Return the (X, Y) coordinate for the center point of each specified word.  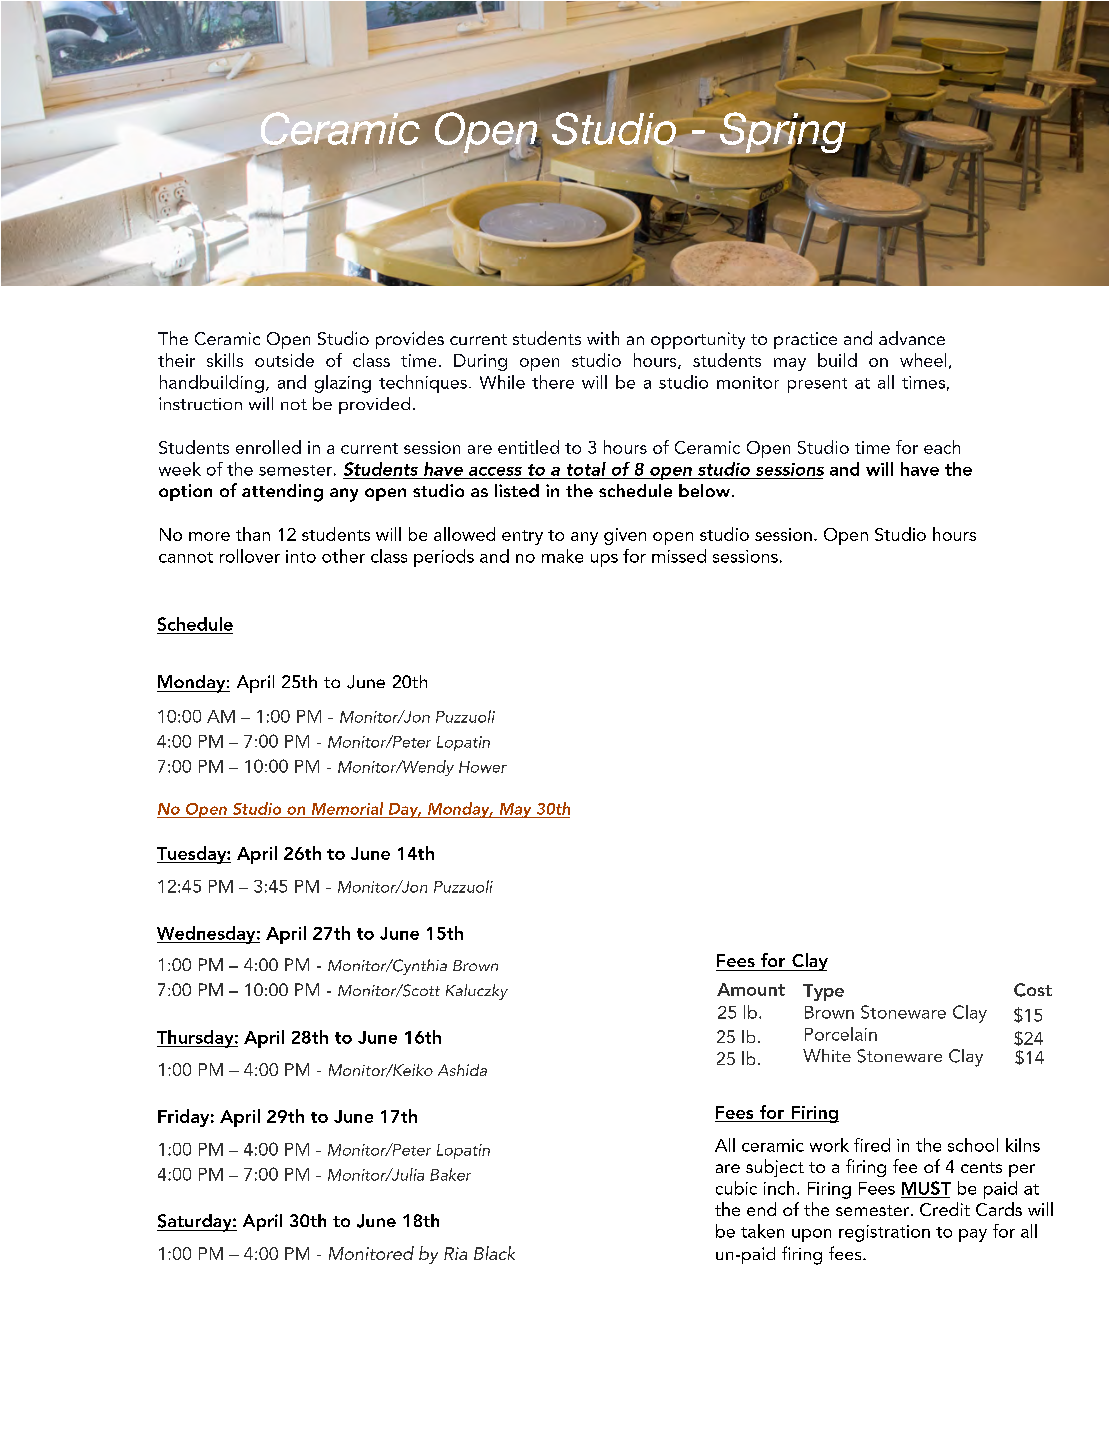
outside (284, 360)
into (301, 556)
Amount (751, 989)
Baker (450, 1174)
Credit (945, 1209)
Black (494, 1253)
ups (604, 560)
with (603, 338)
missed (679, 556)
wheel (923, 360)
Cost (1033, 990)
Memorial (347, 808)
